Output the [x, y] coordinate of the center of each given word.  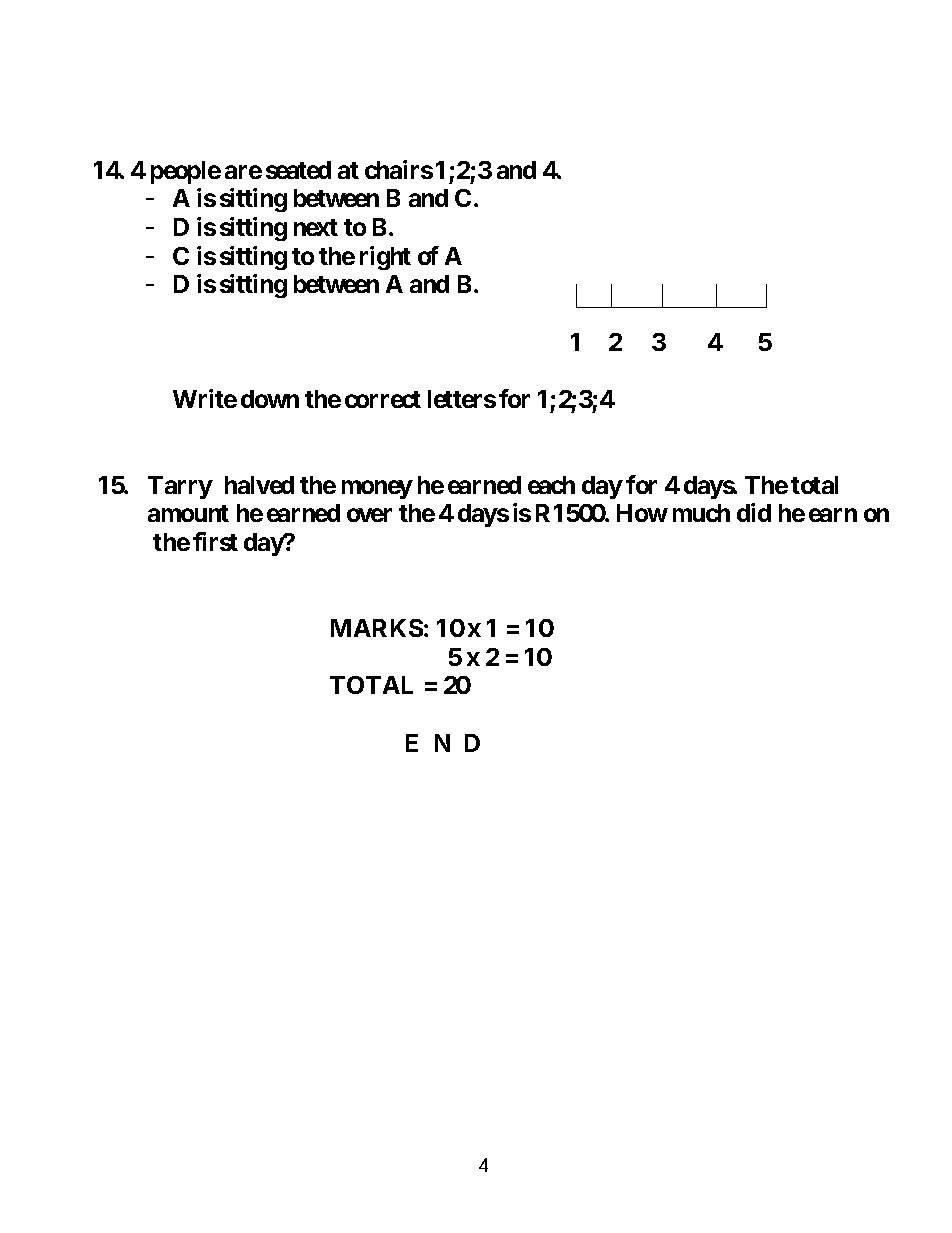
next [316, 227]
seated [298, 170]
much [701, 513]
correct [383, 399]
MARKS [377, 628]
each [551, 485]
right [385, 258]
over [369, 515]
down [270, 399]
